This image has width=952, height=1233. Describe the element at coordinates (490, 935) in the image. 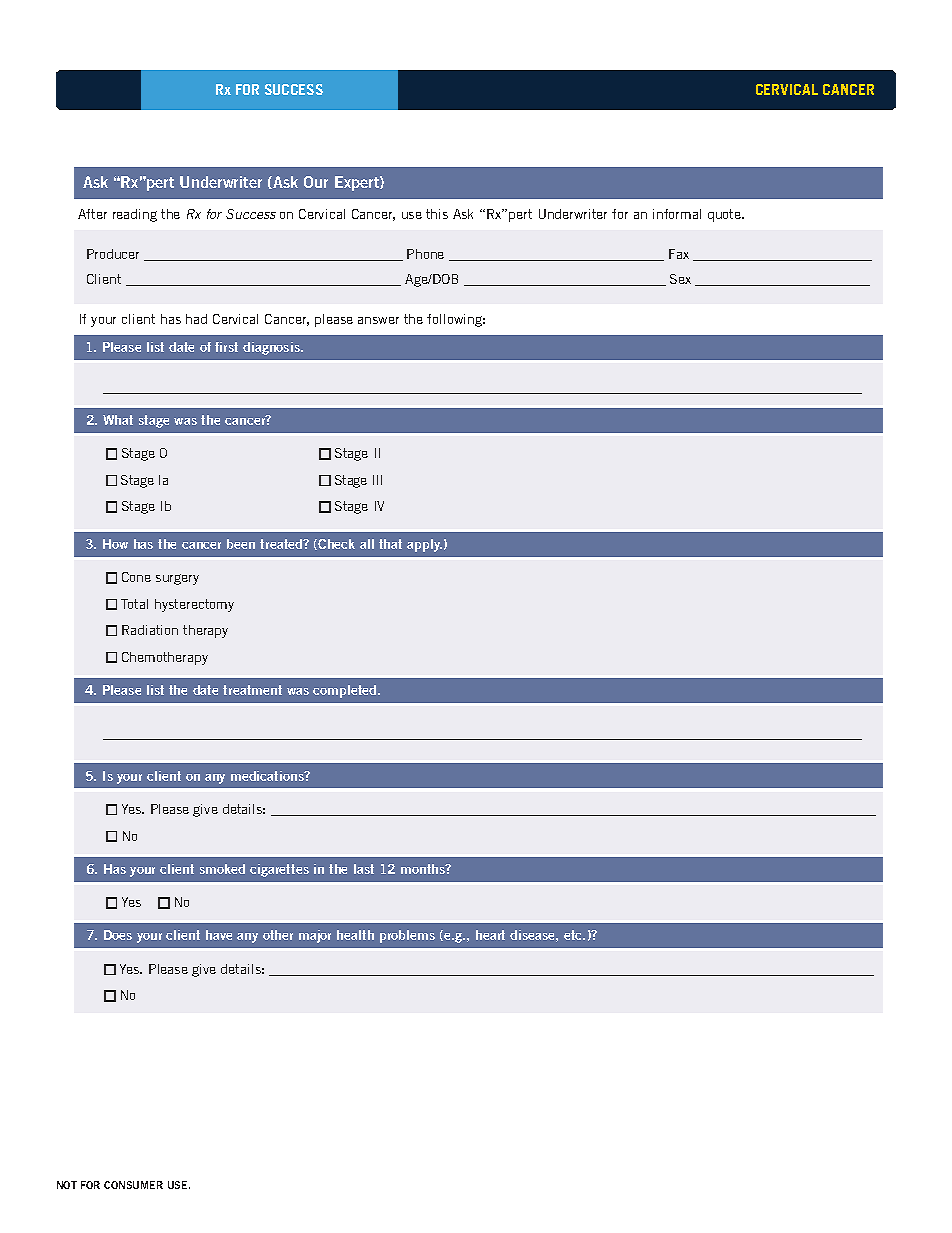

I see `heart` at that location.
